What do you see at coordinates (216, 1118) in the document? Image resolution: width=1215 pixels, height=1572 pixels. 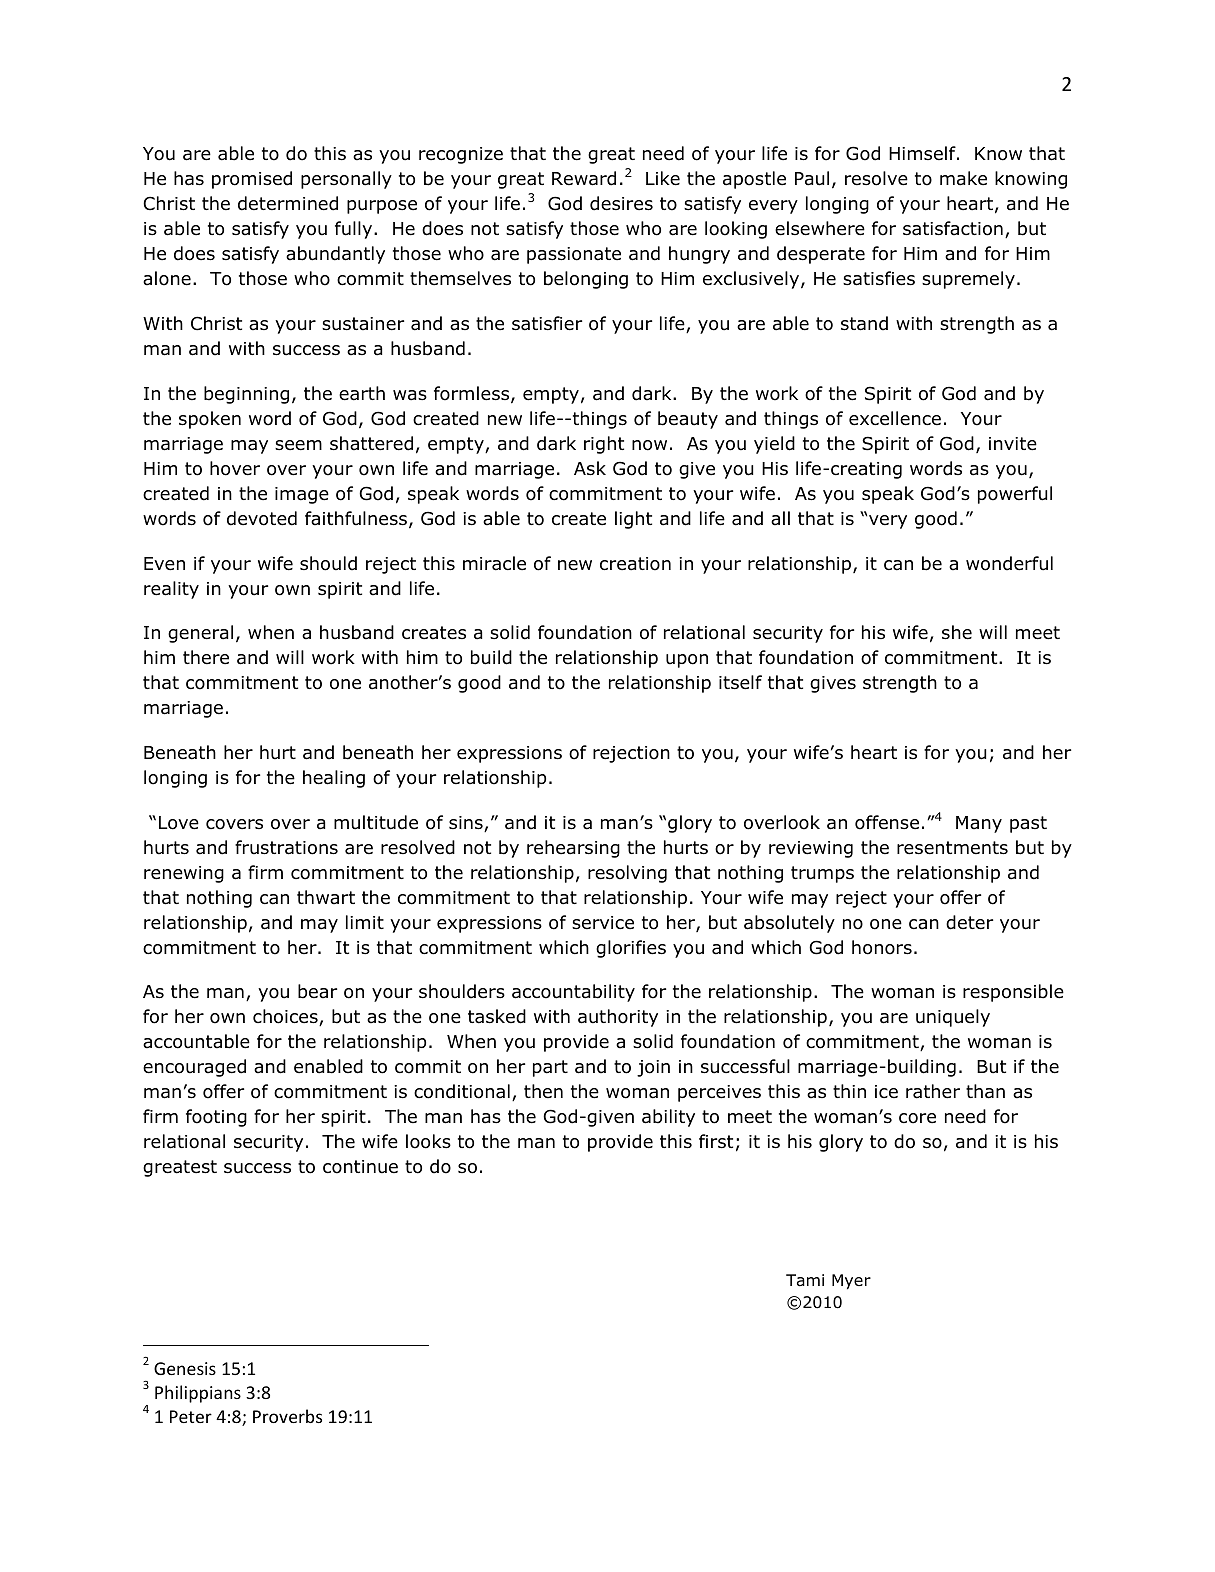 I see `footing` at bounding box center [216, 1118].
